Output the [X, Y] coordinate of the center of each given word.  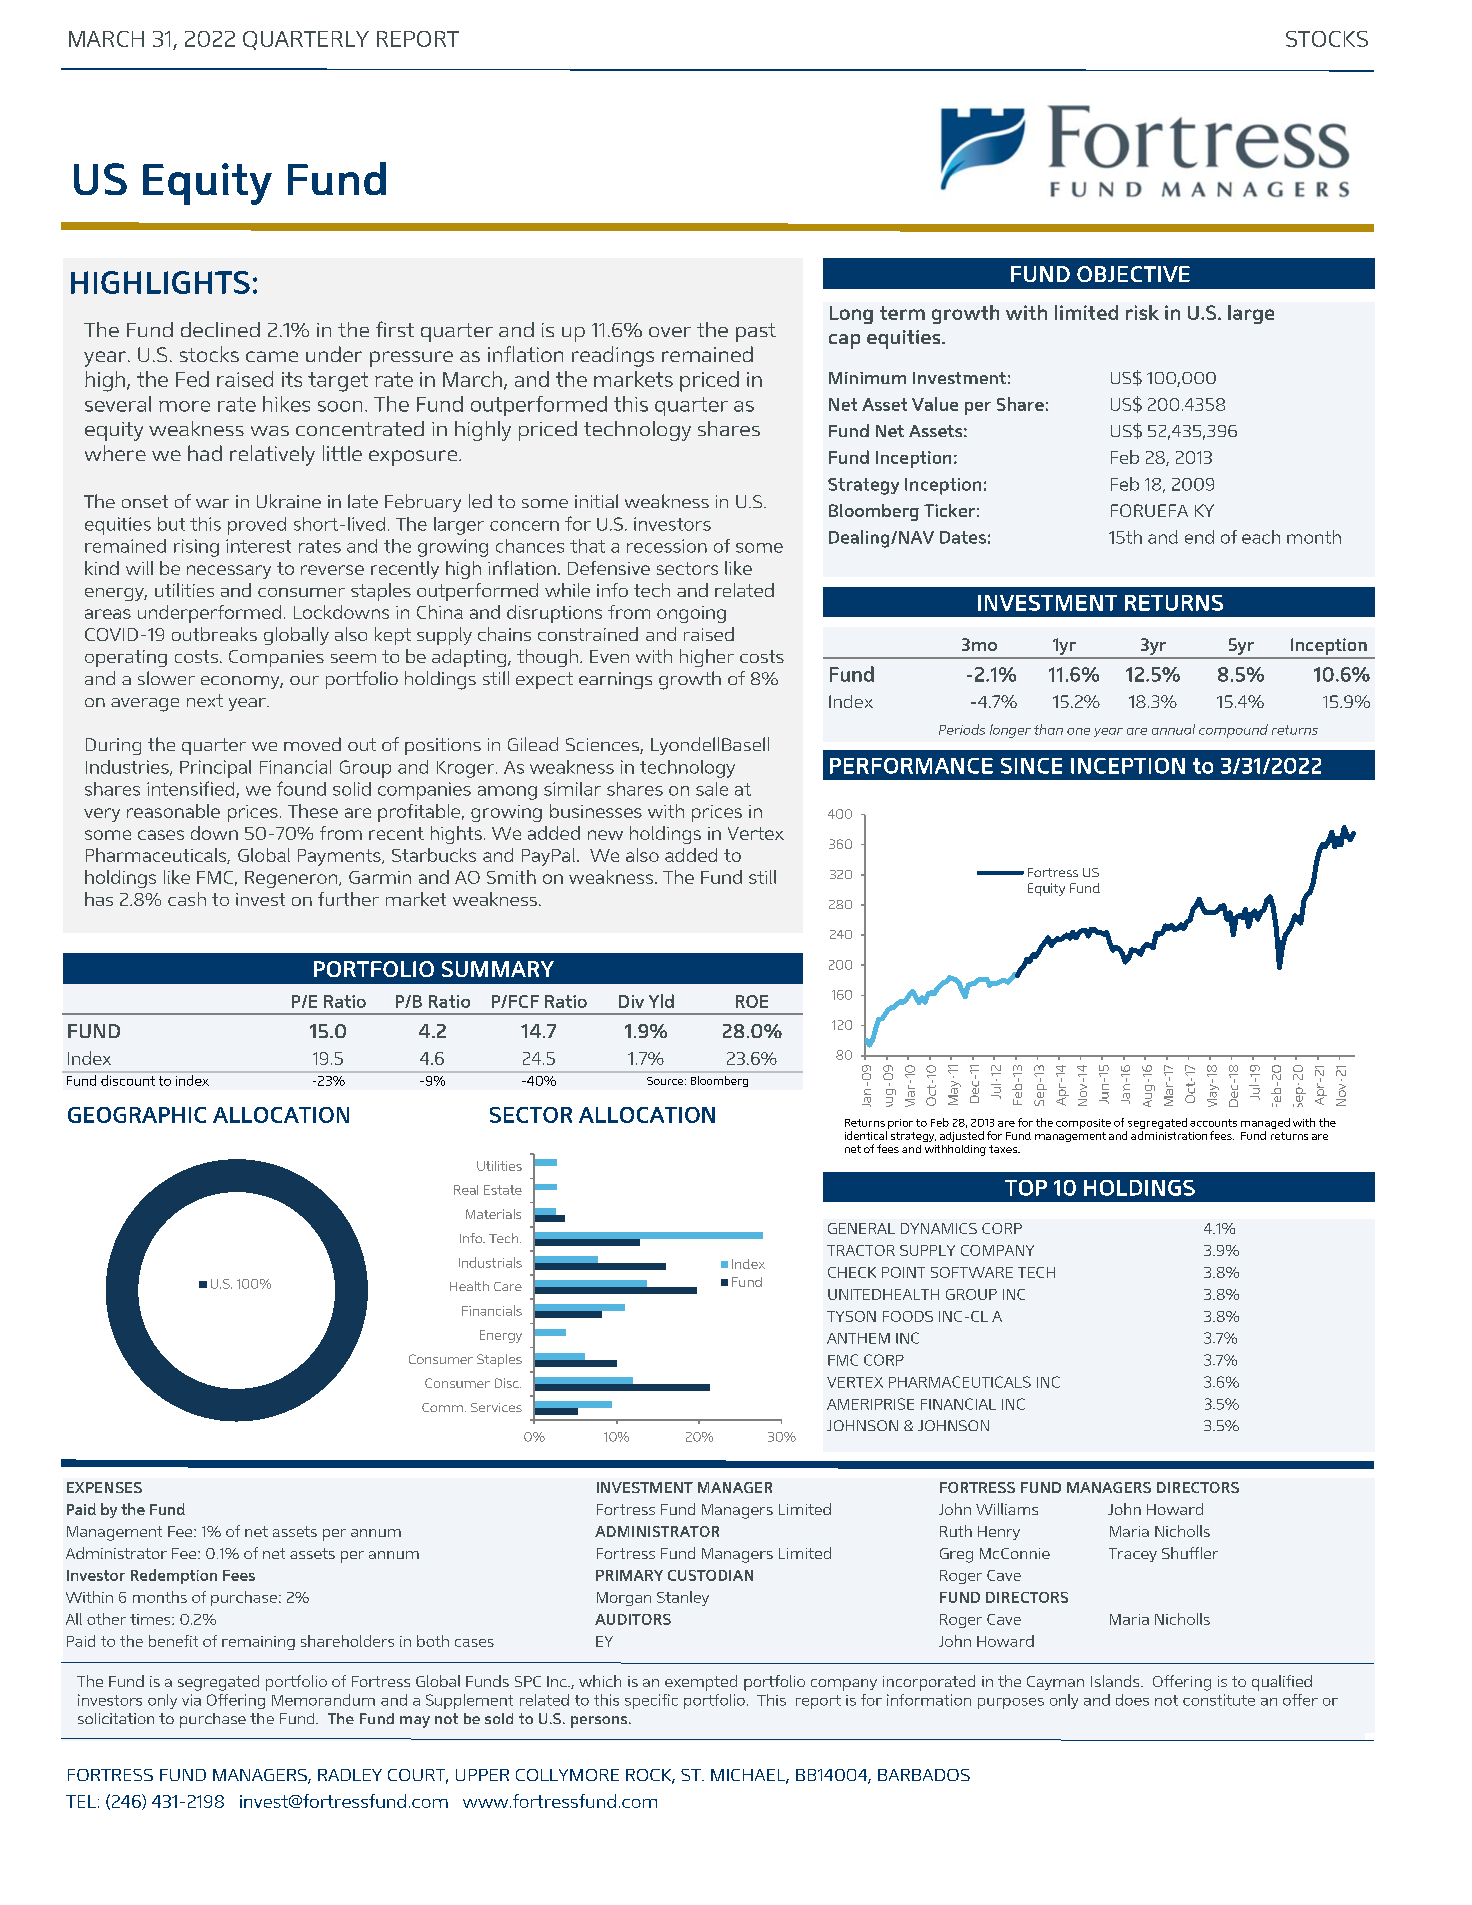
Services [496, 1407]
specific [651, 1701]
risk [1142, 312]
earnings [615, 680]
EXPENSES [104, 1487]
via [191, 1700]
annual [1173, 729]
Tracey [1133, 1555]
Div [631, 1001]
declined [220, 329]
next [205, 700]
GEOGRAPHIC [137, 1115]
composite [1083, 1124]
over [670, 332]
